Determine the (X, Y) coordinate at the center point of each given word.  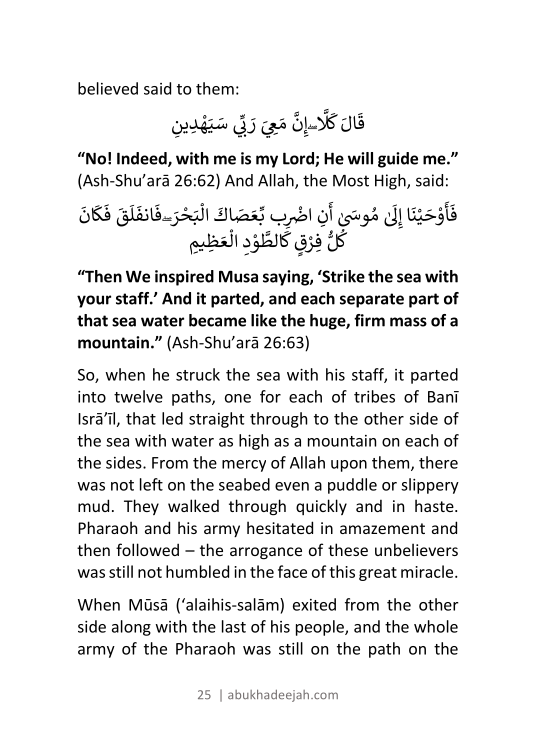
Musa (238, 277)
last (234, 626)
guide (398, 160)
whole (436, 626)
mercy (244, 466)
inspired (184, 278)
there (438, 462)
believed (108, 88)
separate (372, 300)
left (151, 484)
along (131, 628)
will (360, 158)
